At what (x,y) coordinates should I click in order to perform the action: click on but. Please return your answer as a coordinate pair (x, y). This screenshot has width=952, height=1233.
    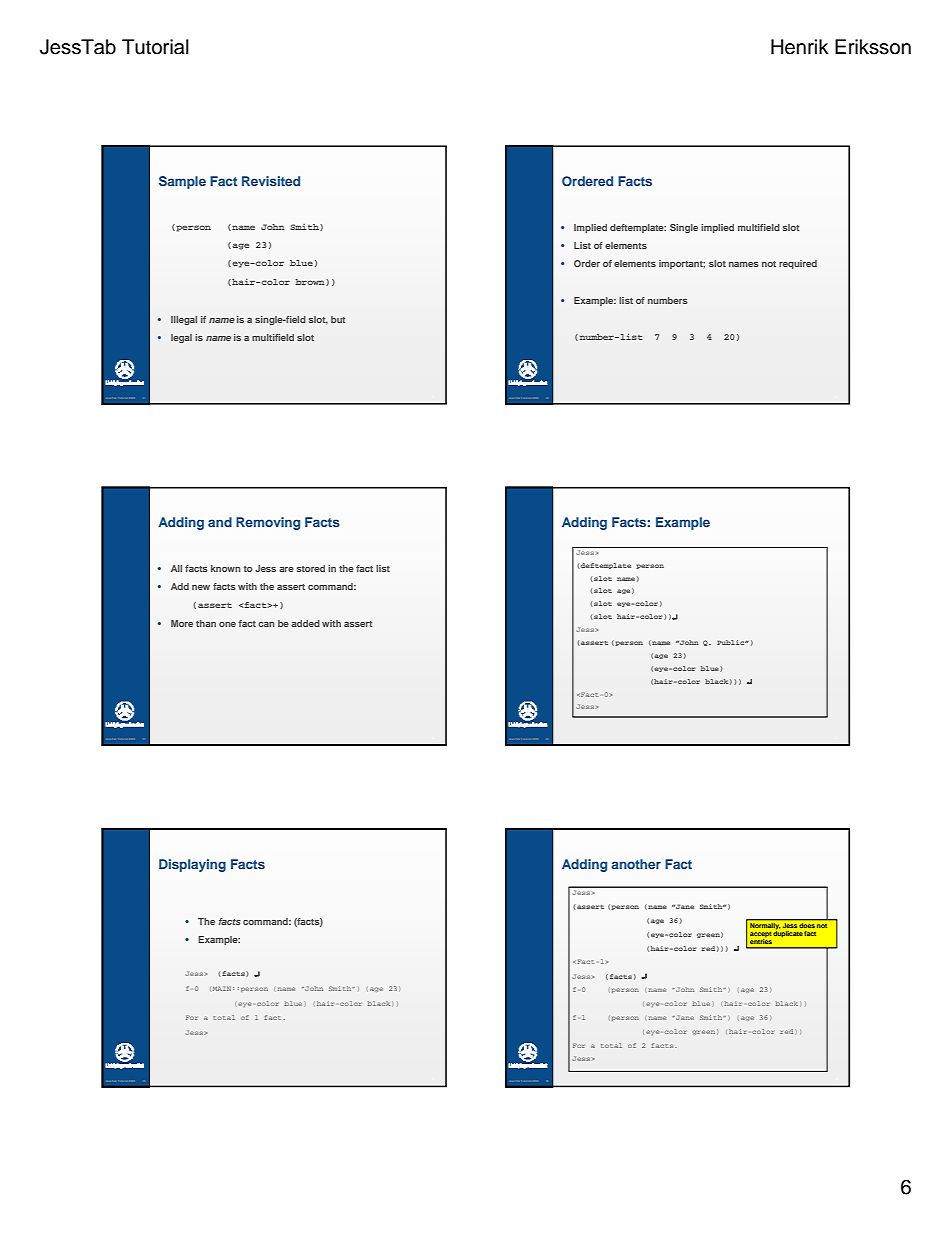
    Looking at the image, I should click on (338, 319).
